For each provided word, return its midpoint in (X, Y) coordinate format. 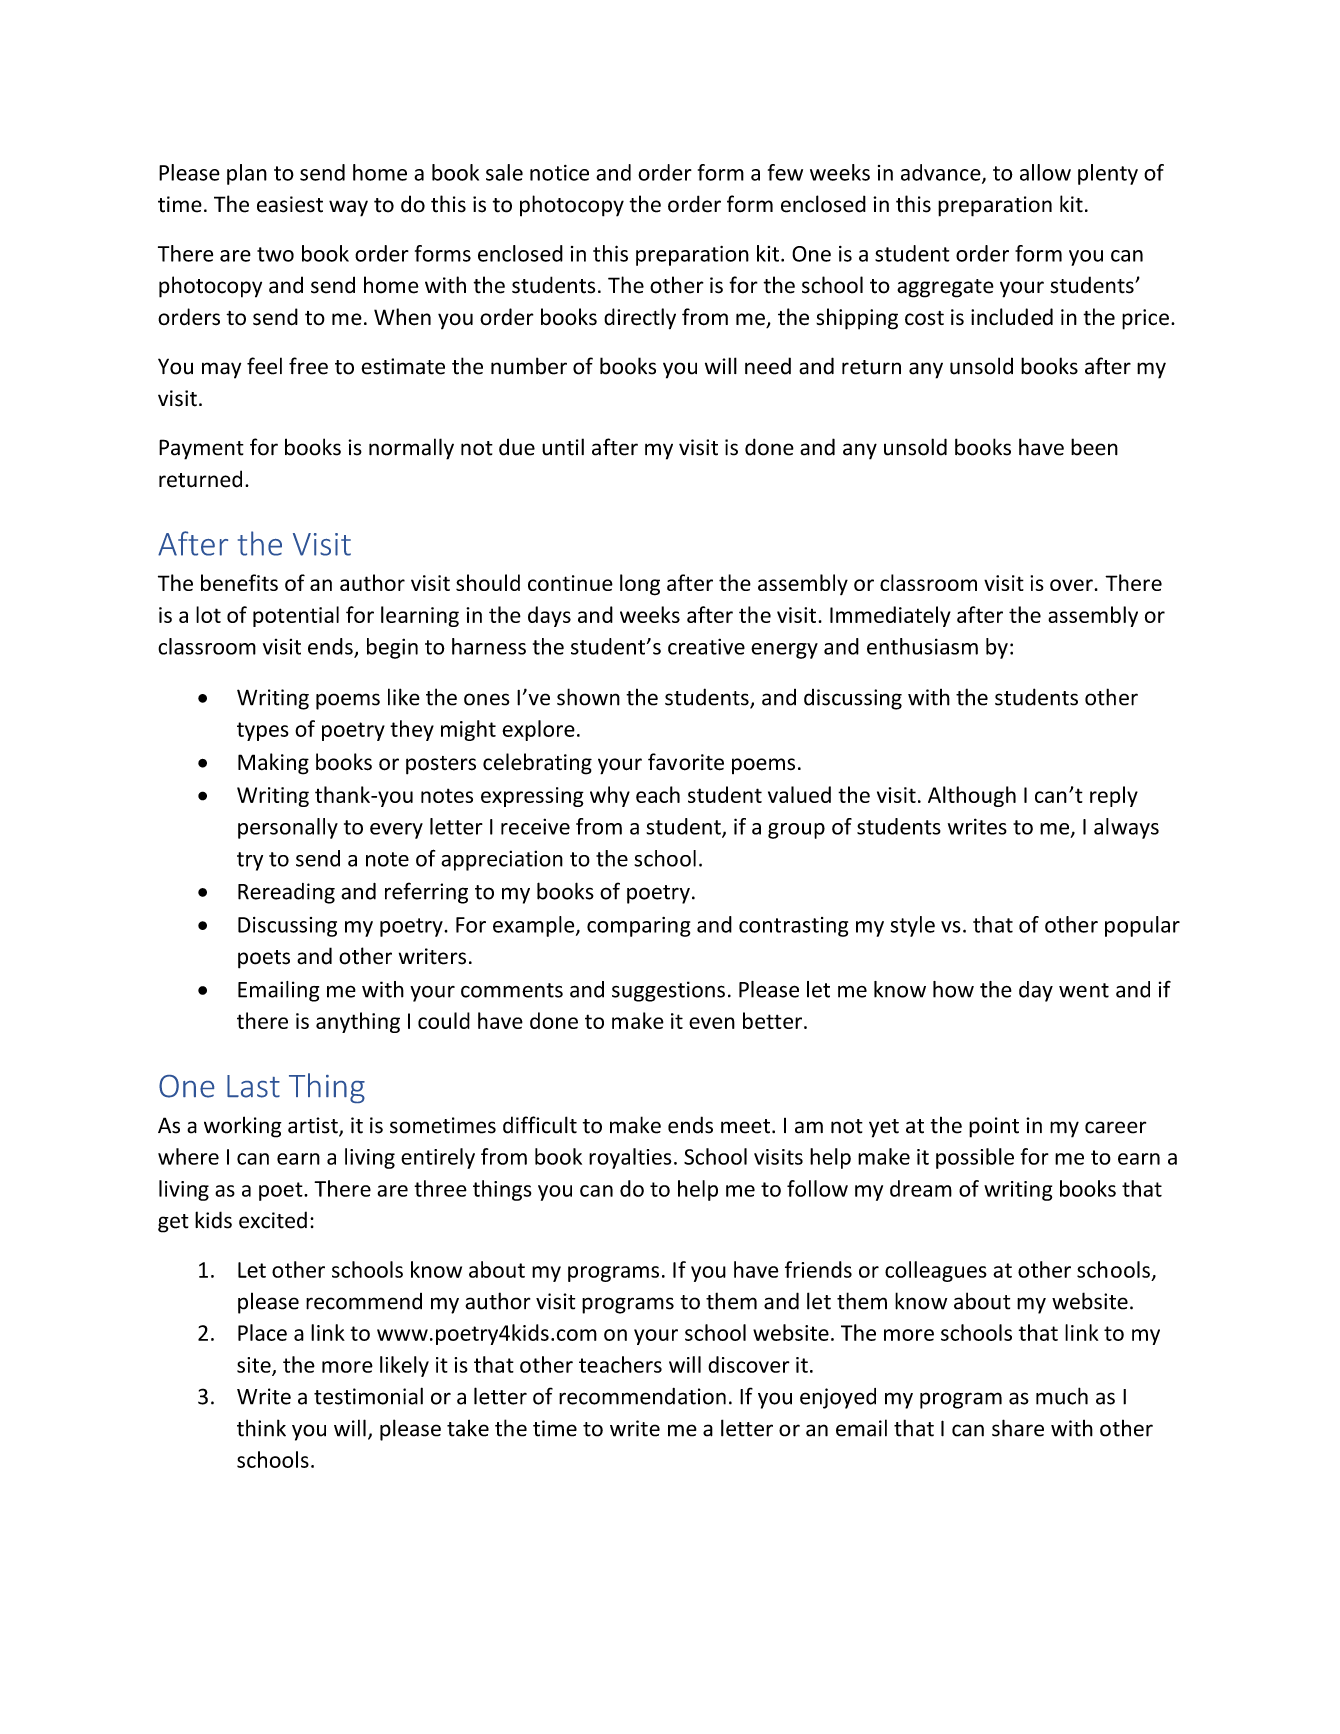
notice (559, 173)
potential (296, 616)
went (1084, 990)
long (640, 585)
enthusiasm (922, 646)
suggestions (668, 991)
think (261, 1428)
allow (1045, 172)
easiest (290, 204)
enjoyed (838, 1398)
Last (253, 1086)
